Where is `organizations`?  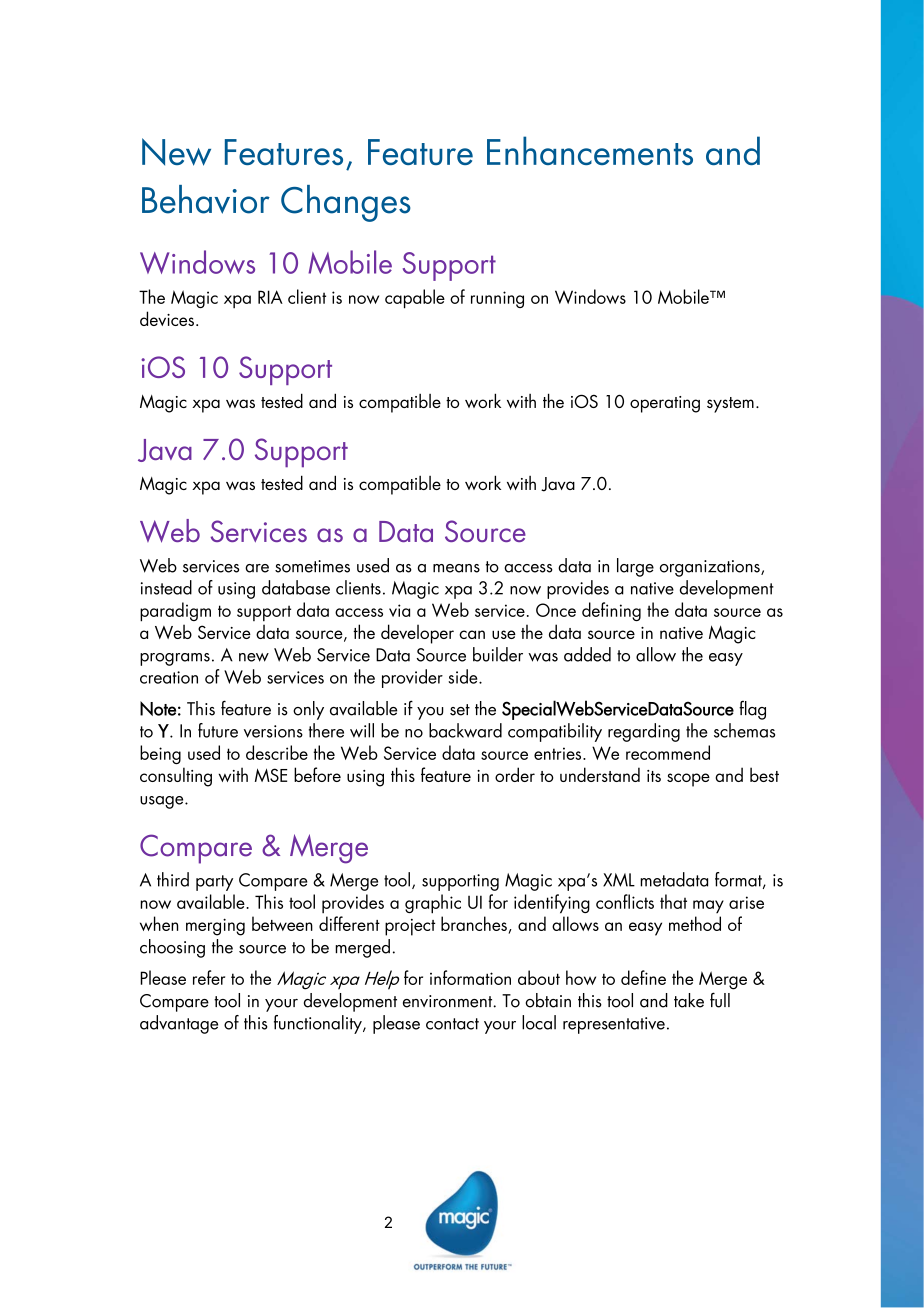
organizations is located at coordinates (711, 568).
